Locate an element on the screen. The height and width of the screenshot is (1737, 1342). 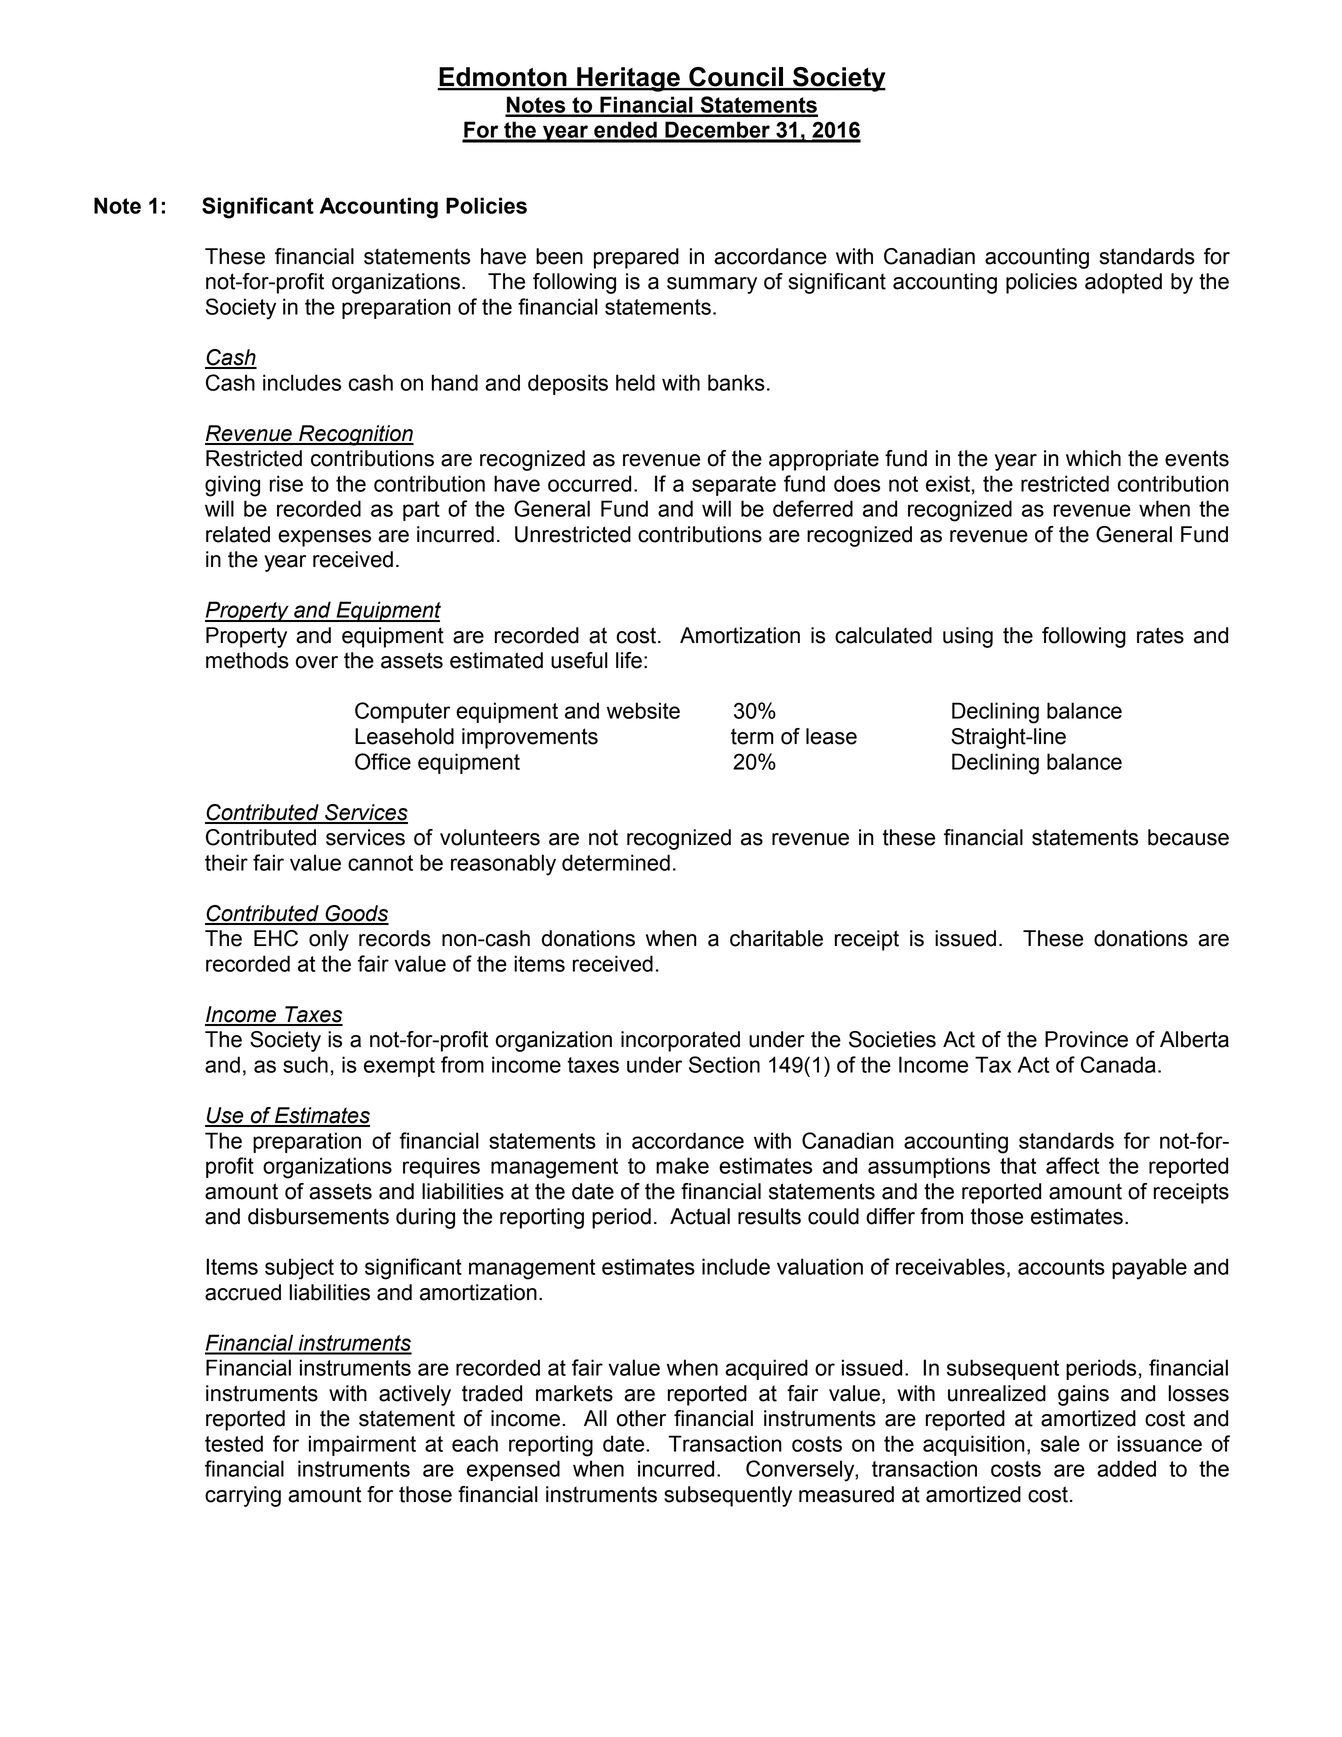
make is located at coordinates (682, 1165).
